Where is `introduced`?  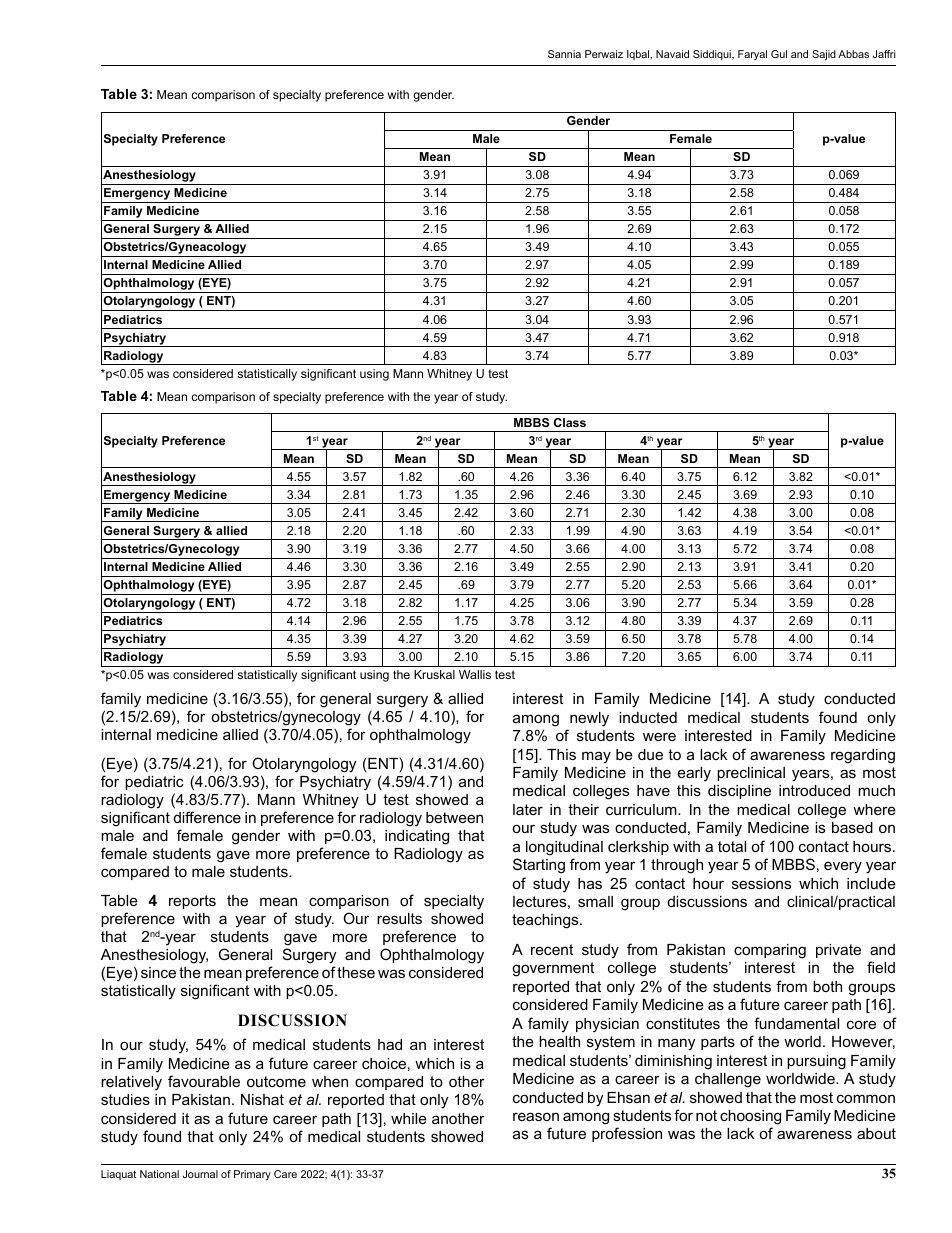 introduced is located at coordinates (814, 790).
